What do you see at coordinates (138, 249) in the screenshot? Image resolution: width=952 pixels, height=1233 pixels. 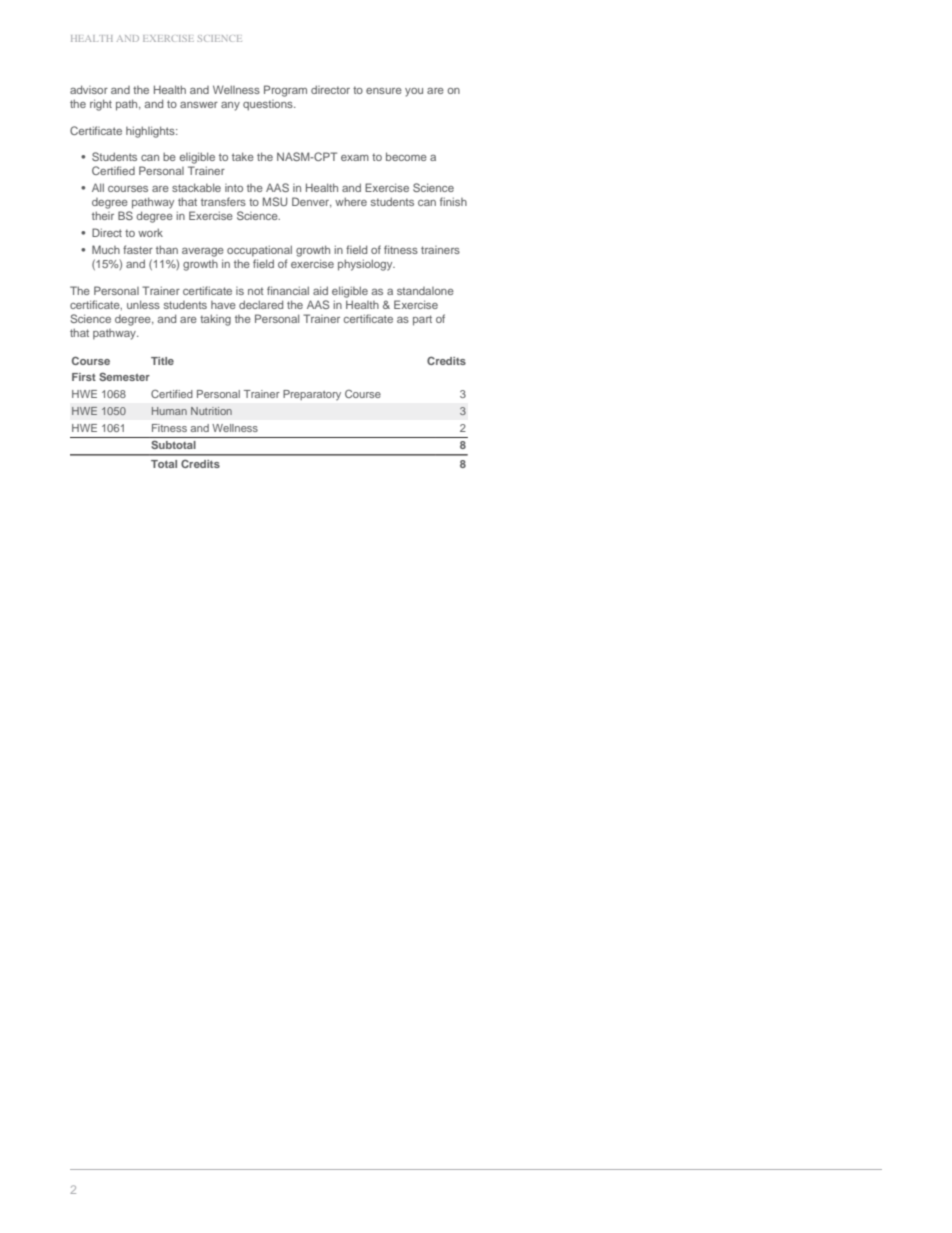 I see `faster` at bounding box center [138, 249].
